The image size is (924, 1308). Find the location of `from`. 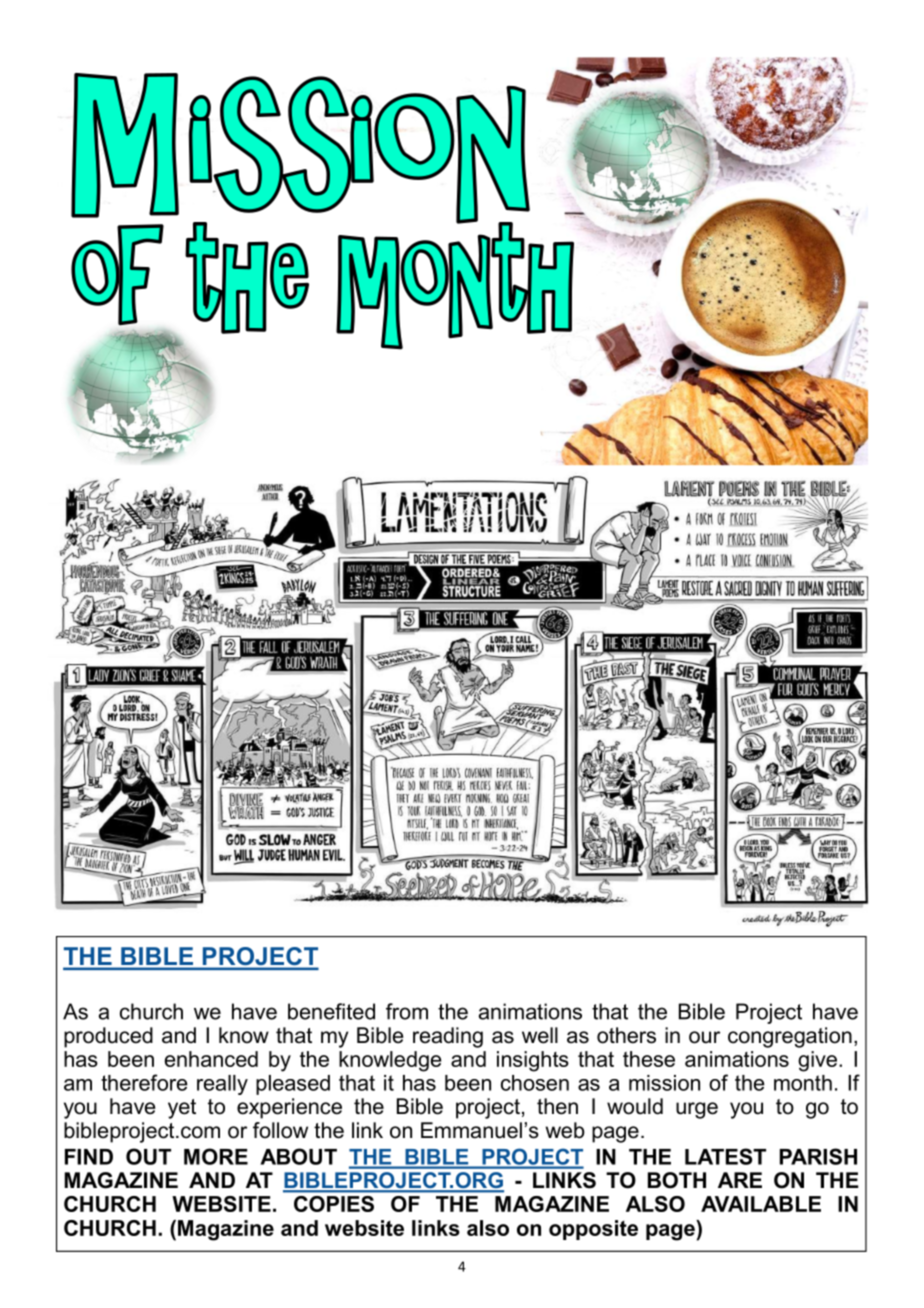

from is located at coordinates (407, 1011).
